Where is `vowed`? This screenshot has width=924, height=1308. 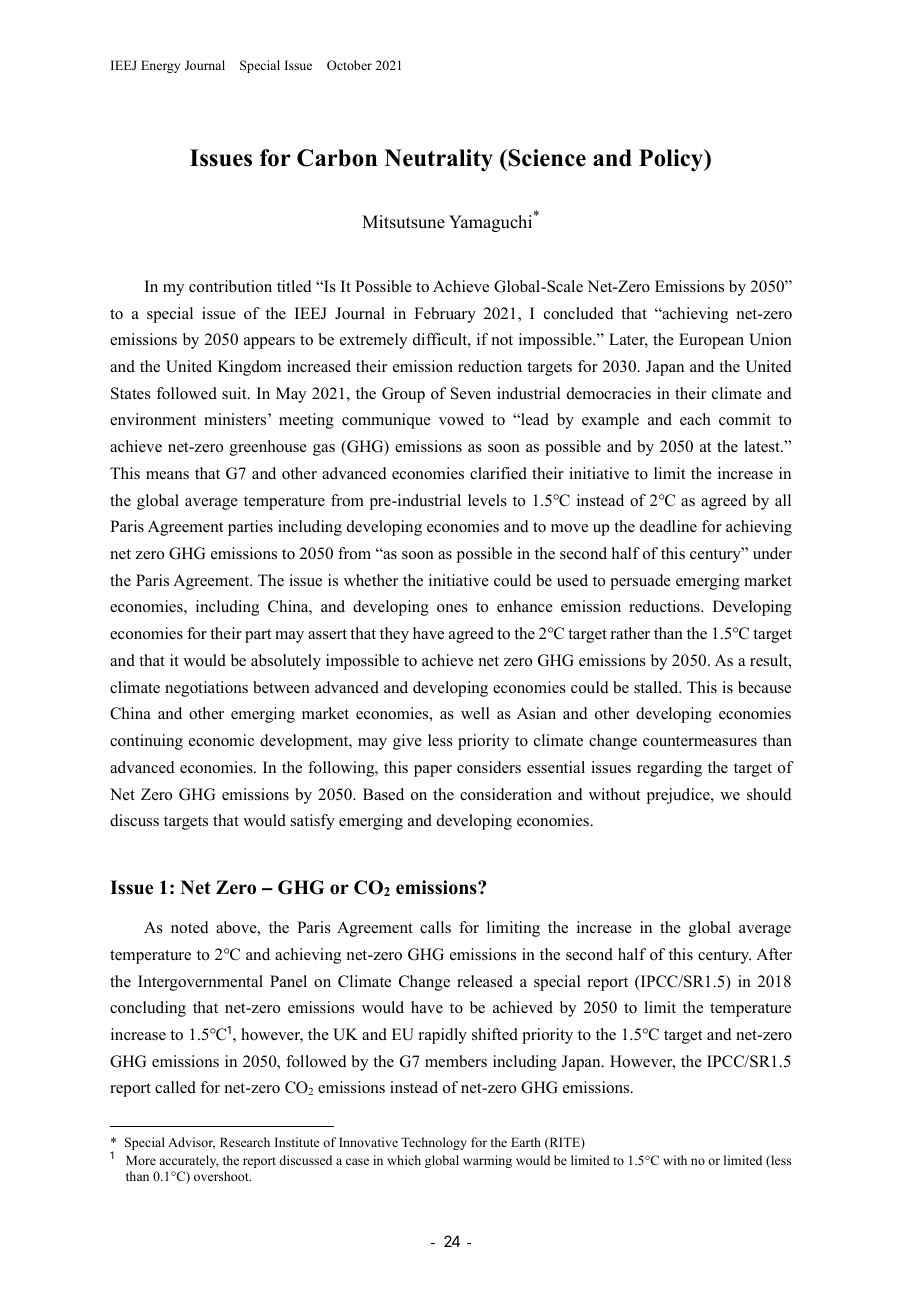 vowed is located at coordinates (461, 419).
